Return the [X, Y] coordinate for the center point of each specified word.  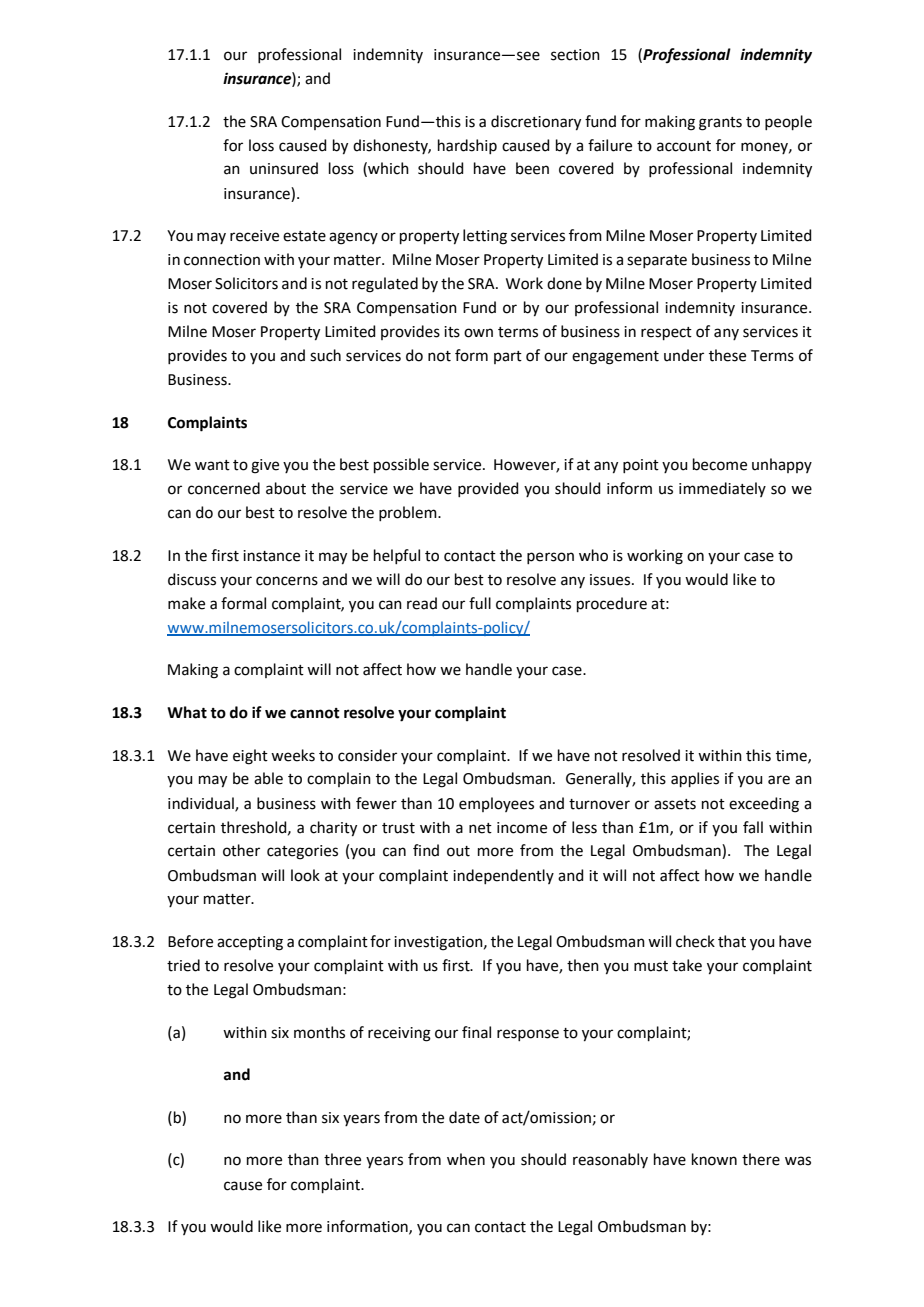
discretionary [536, 123]
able [268, 778]
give [265, 466]
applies [695, 779]
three [342, 1159]
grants [720, 124]
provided [488, 489]
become [720, 464]
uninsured [284, 168]
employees [496, 804]
